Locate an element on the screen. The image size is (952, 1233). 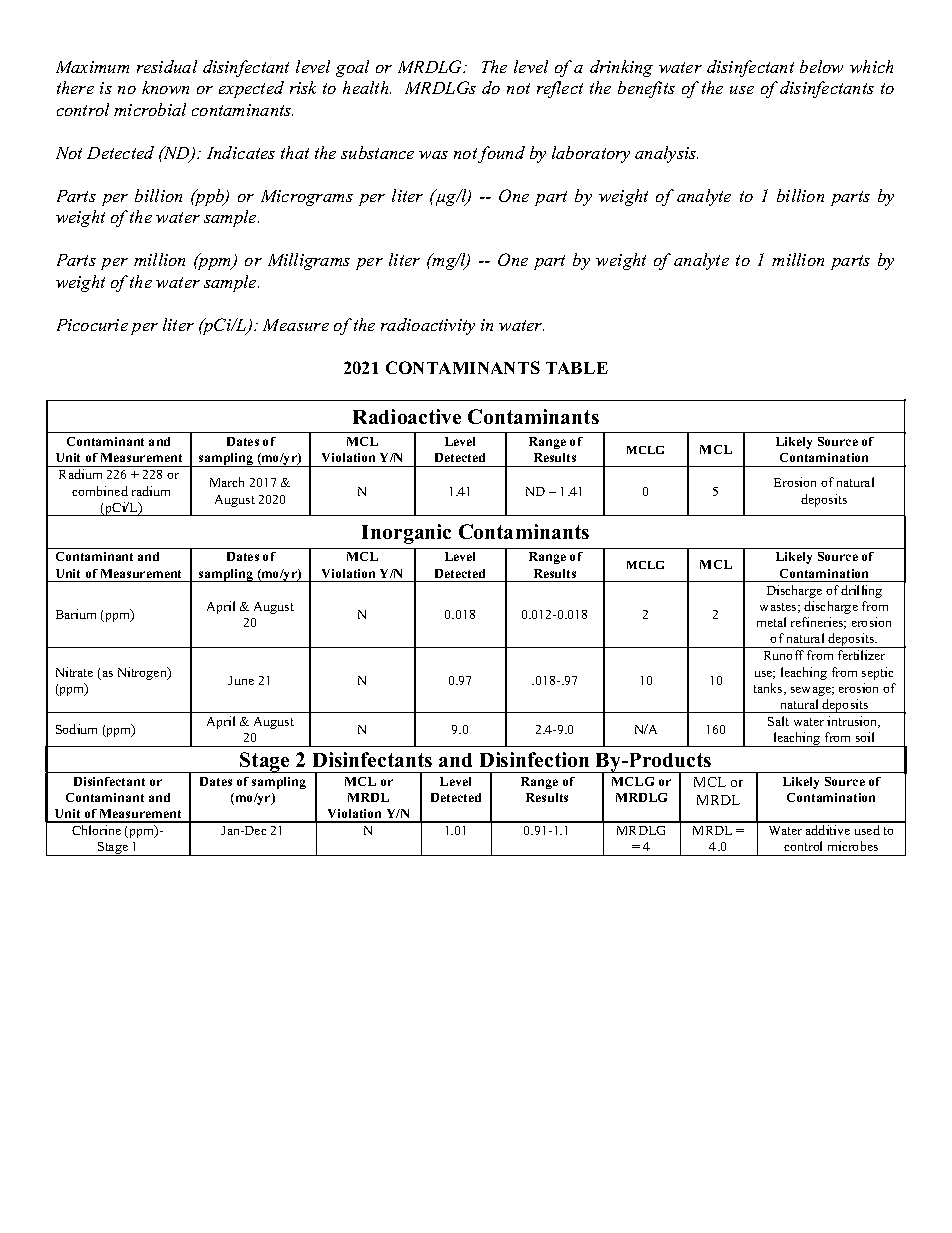
known is located at coordinates (165, 87).
